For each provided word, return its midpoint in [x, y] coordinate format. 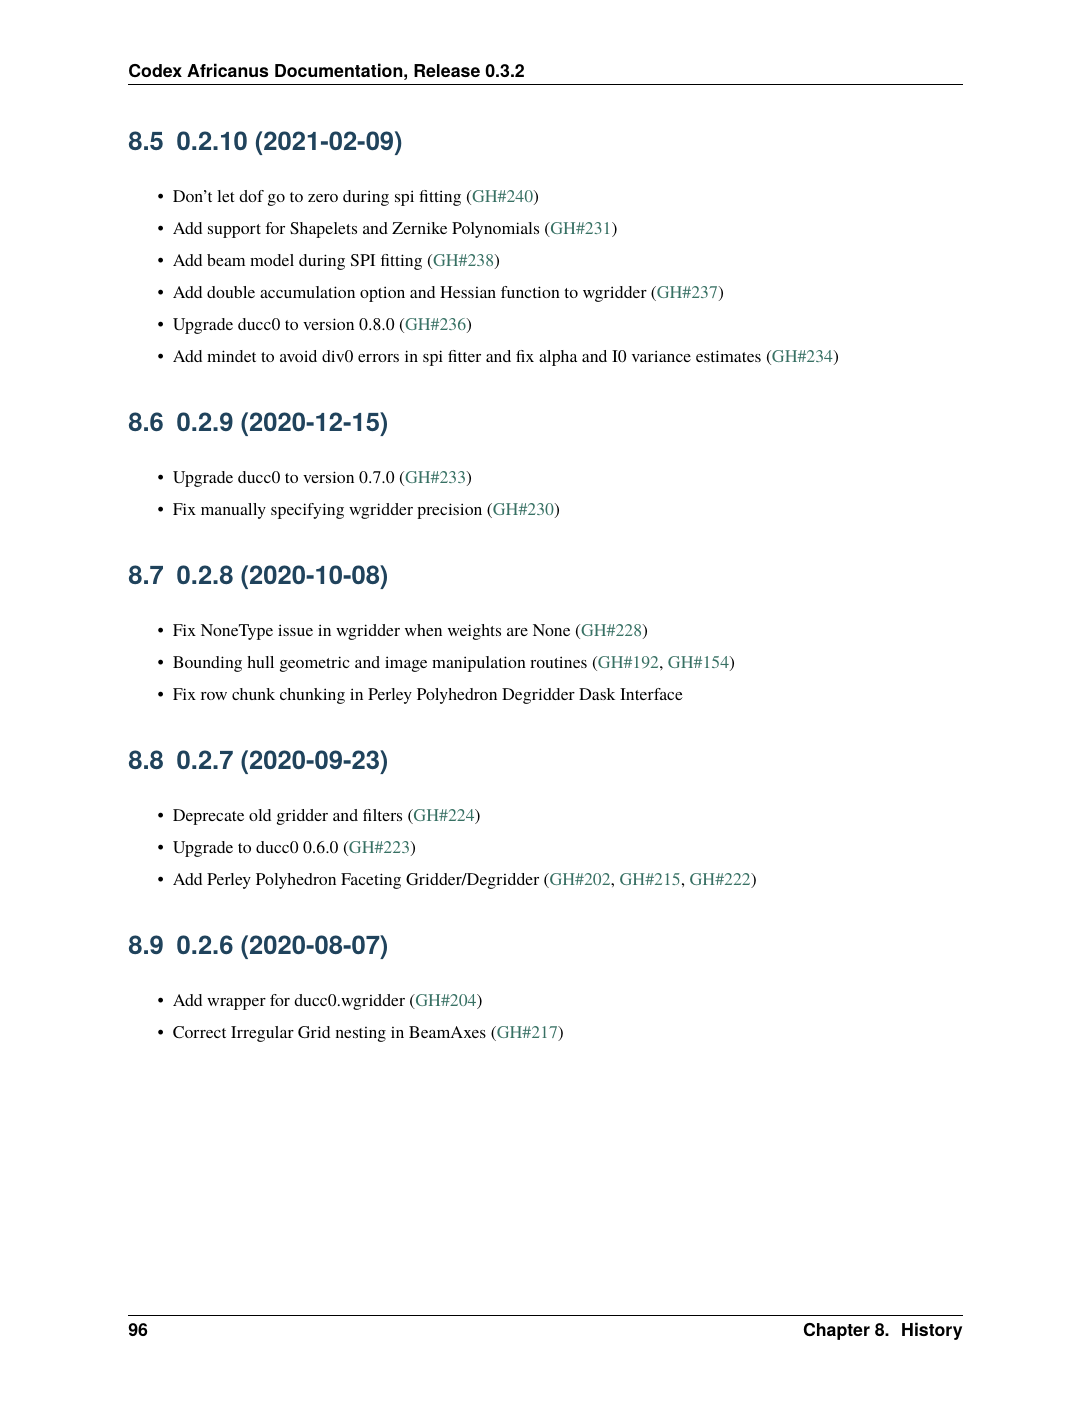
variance [661, 356]
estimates [728, 356]
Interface [651, 694]
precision [449, 511]
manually [233, 511]
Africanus [227, 70]
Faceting [371, 881]
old [260, 815]
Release [447, 70]
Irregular [262, 1034]
